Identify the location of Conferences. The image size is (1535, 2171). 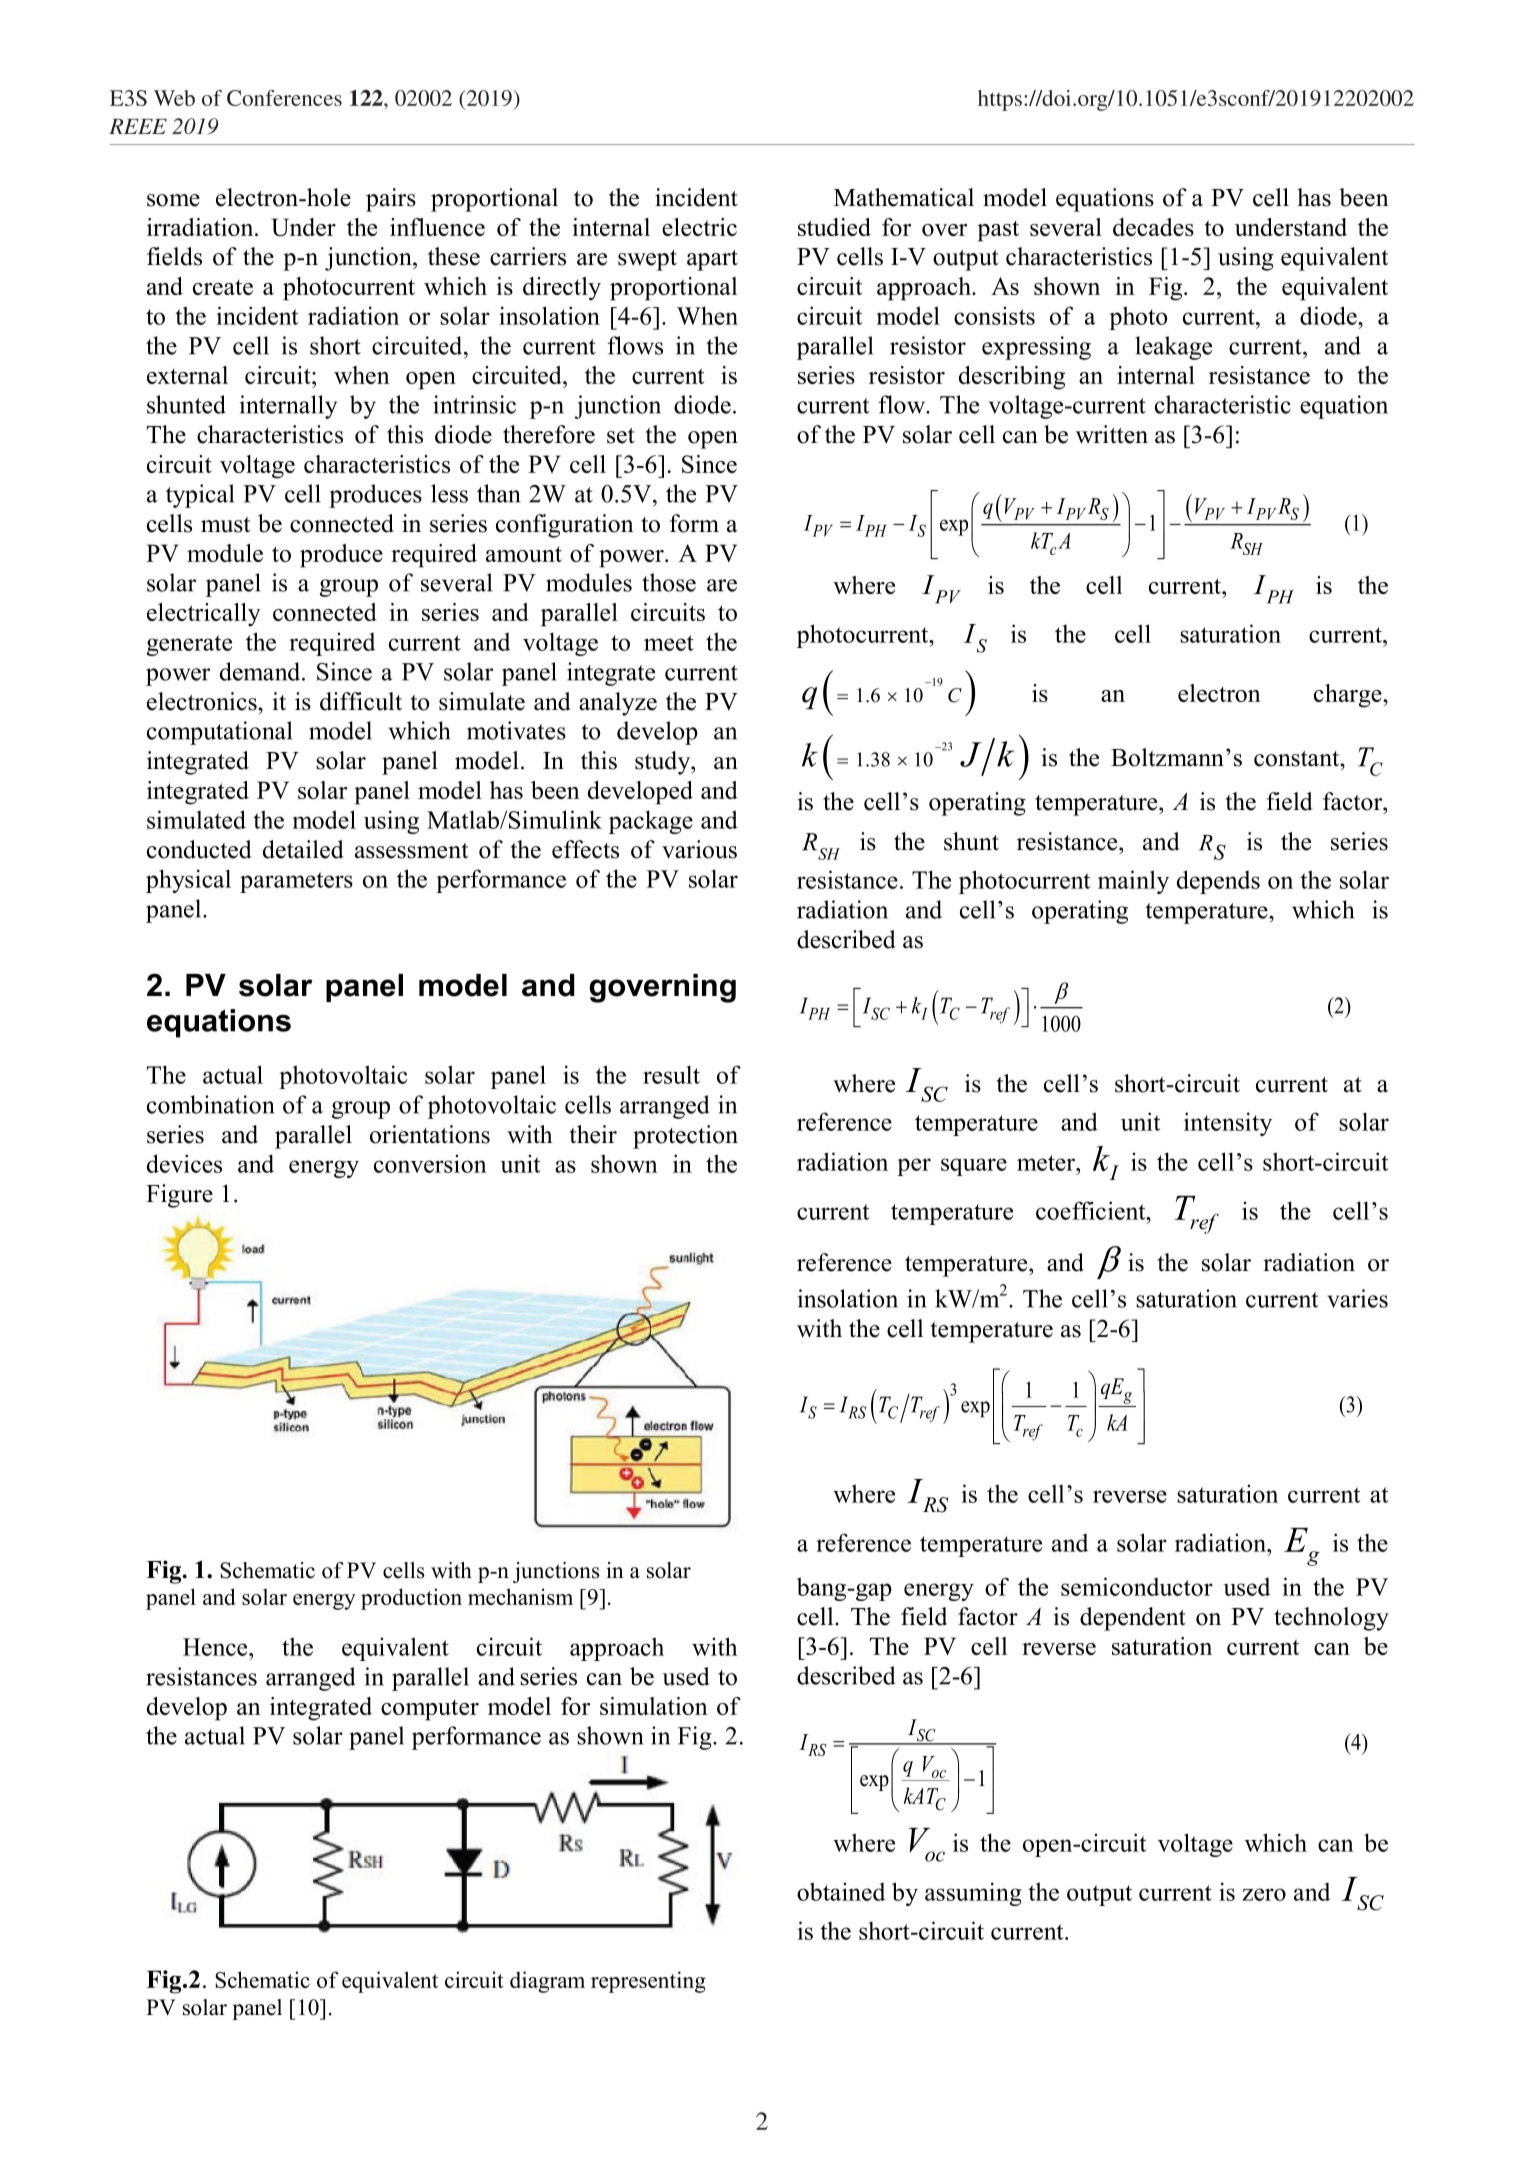
(284, 98).
